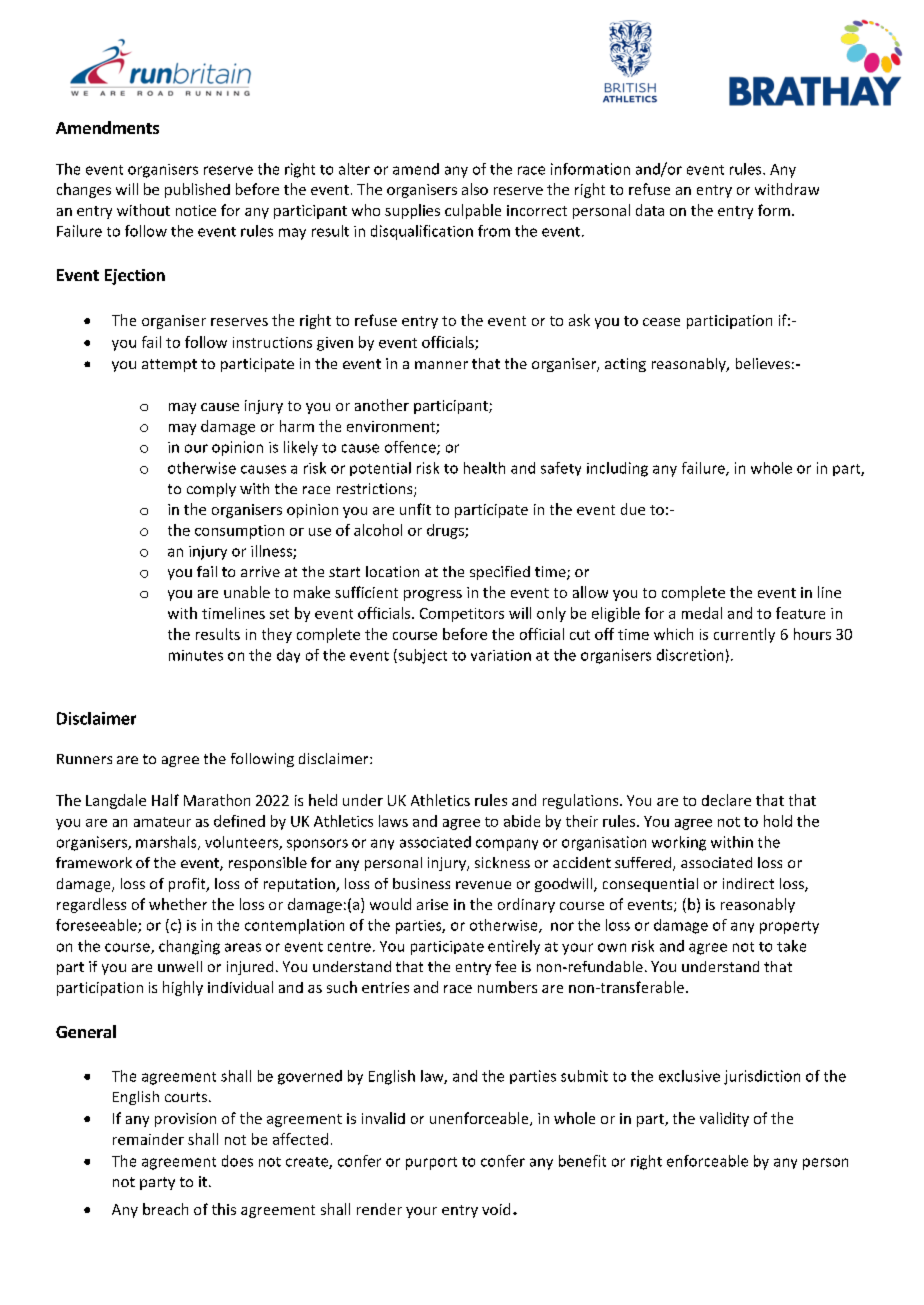 This document has height=1305, width=924. Describe the element at coordinates (690, 655) in the document. I see `discretion` at that location.
